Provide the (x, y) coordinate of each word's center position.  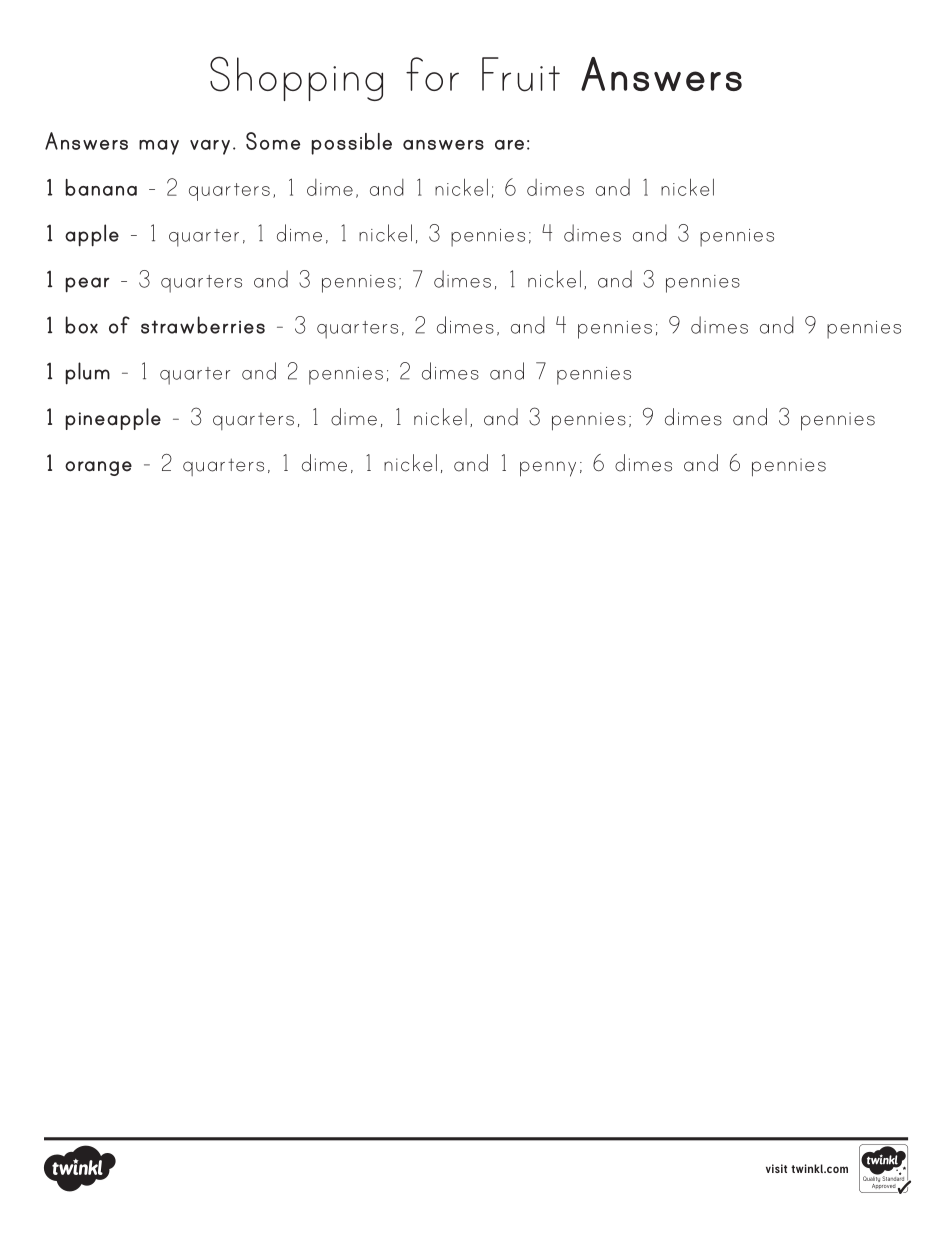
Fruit (521, 74)
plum (87, 373)
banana (101, 187)
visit (776, 1168)
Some (273, 141)
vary (210, 147)
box (81, 325)
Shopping (296, 78)
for (432, 74)
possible (351, 144)
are (509, 145)
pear (87, 285)
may (159, 147)
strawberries (203, 325)
